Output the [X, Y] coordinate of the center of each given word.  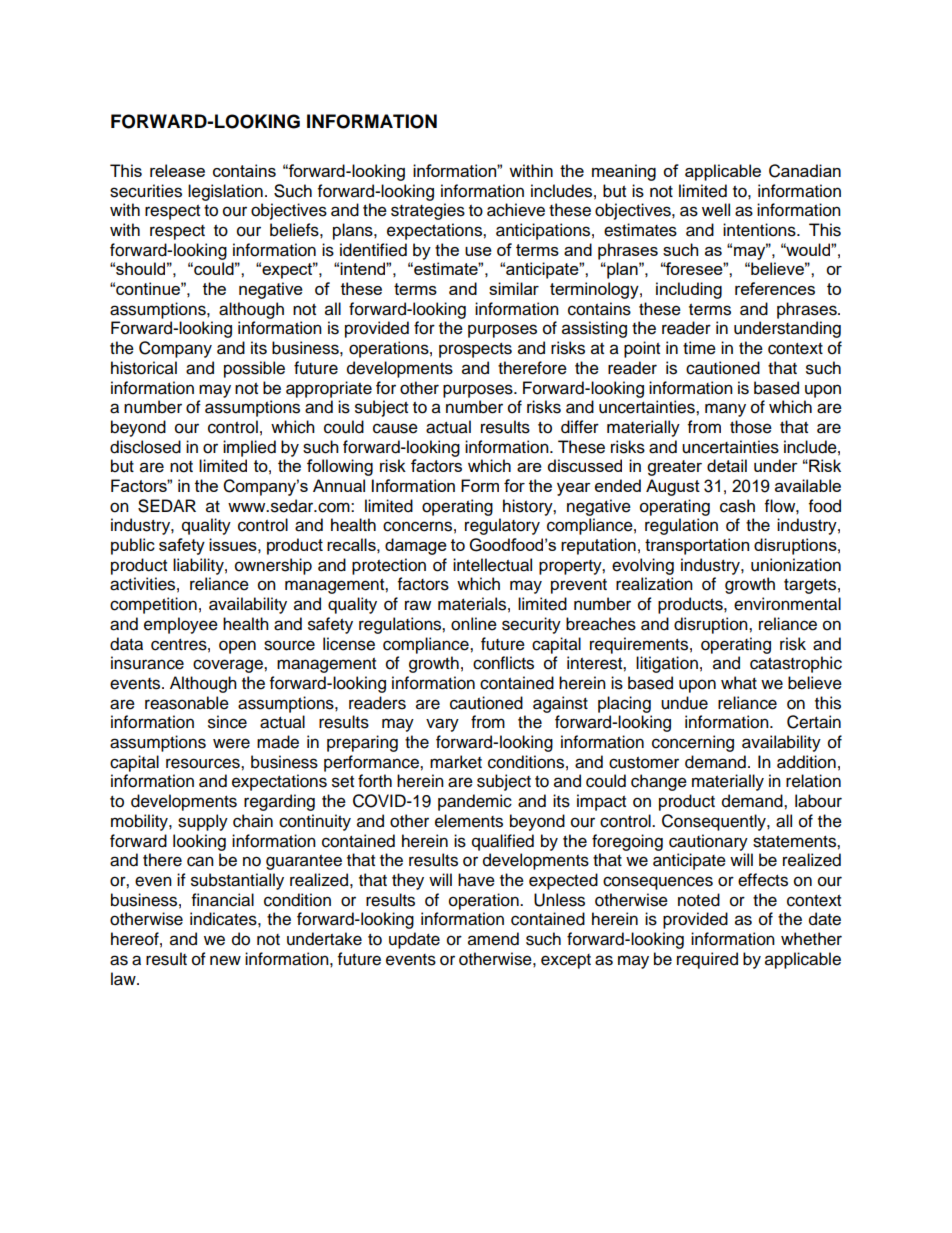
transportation [697, 546]
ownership [273, 566]
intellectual [492, 565]
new [225, 960]
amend [493, 939]
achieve [516, 210]
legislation [225, 192]
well [716, 210]
